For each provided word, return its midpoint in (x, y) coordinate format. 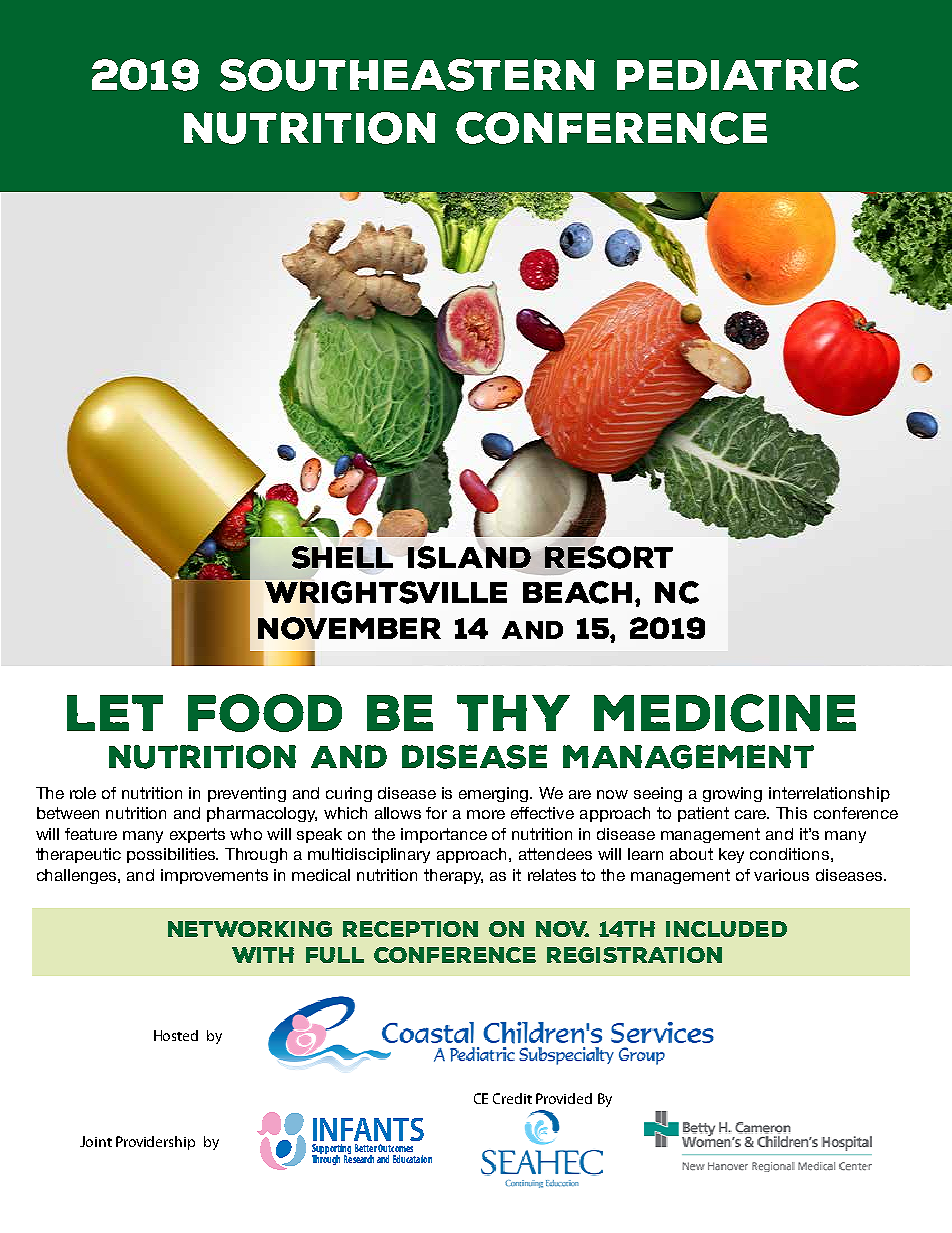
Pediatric (738, 75)
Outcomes (395, 1148)
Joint (96, 1141)
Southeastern (407, 75)
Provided (564, 1098)
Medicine (725, 713)
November (349, 628)
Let (115, 713)
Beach (577, 592)
